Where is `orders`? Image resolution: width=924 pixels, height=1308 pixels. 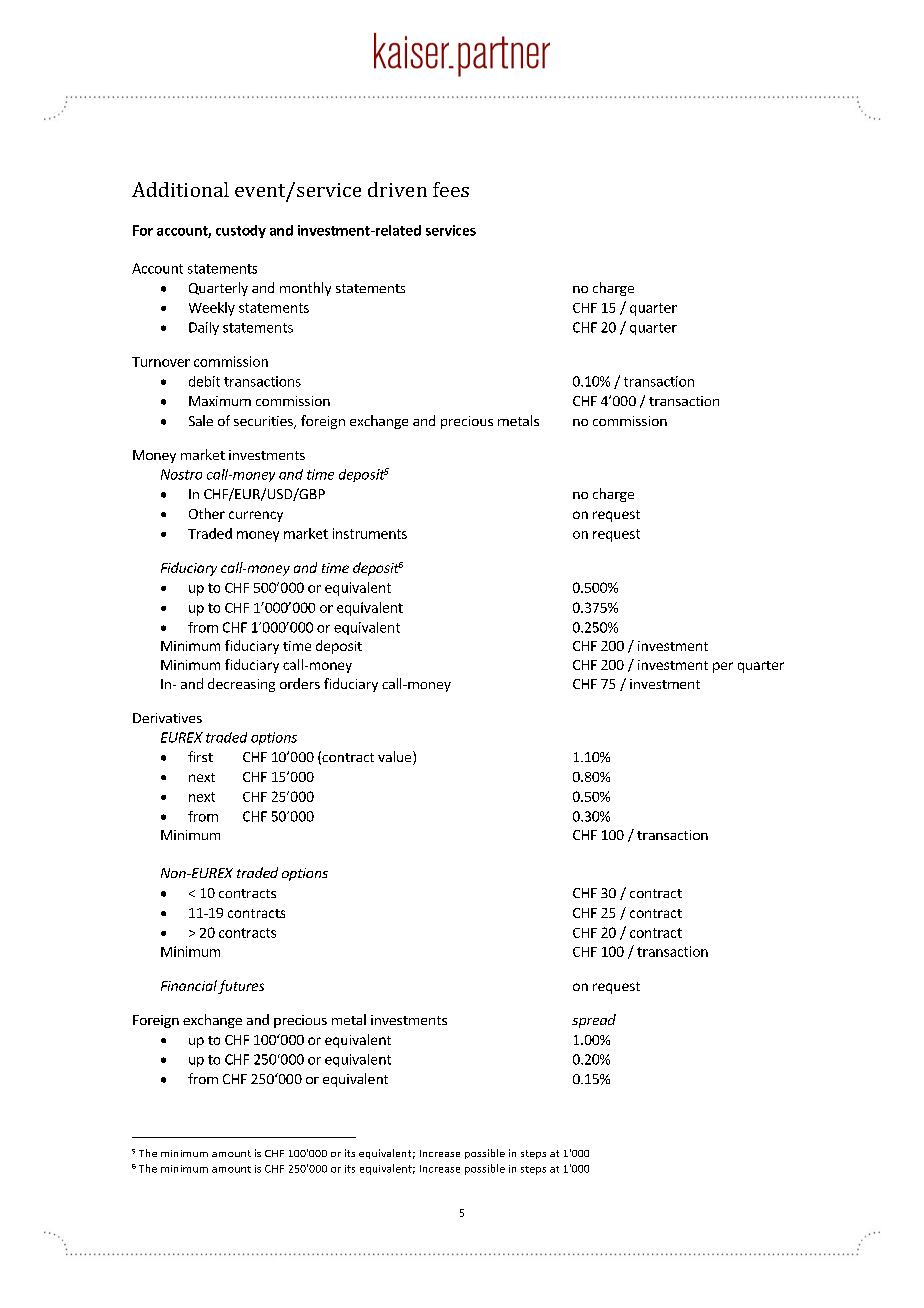 orders is located at coordinates (300, 683).
